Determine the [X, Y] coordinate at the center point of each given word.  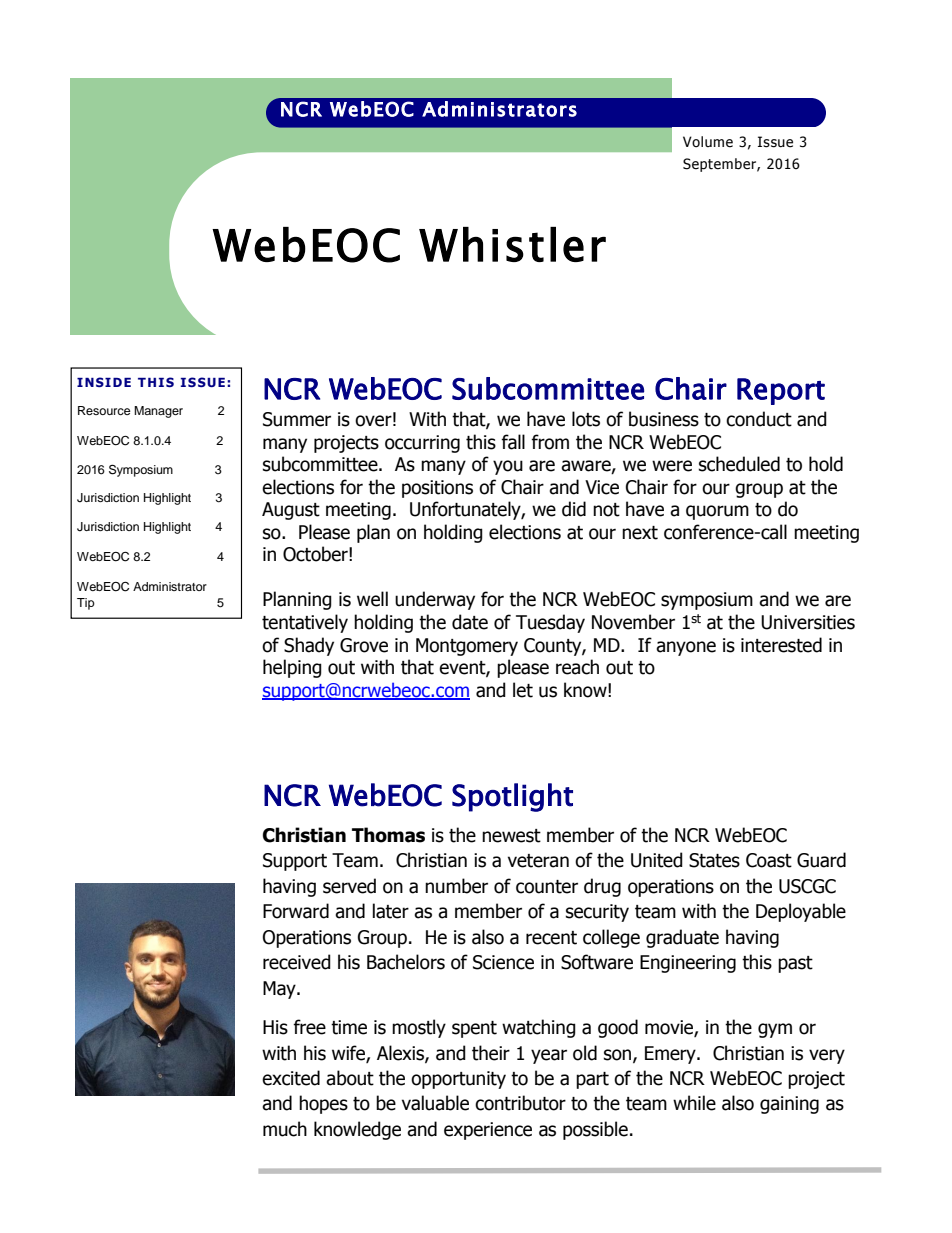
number [456, 886]
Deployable [801, 912]
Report [781, 391]
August [291, 511]
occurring [422, 444]
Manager [158, 412]
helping [292, 668]
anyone [686, 648]
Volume [708, 142]
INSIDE [104, 382]
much [285, 1129]
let [523, 690]
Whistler [512, 244]
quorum [717, 512]
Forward [296, 911]
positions [437, 489]
